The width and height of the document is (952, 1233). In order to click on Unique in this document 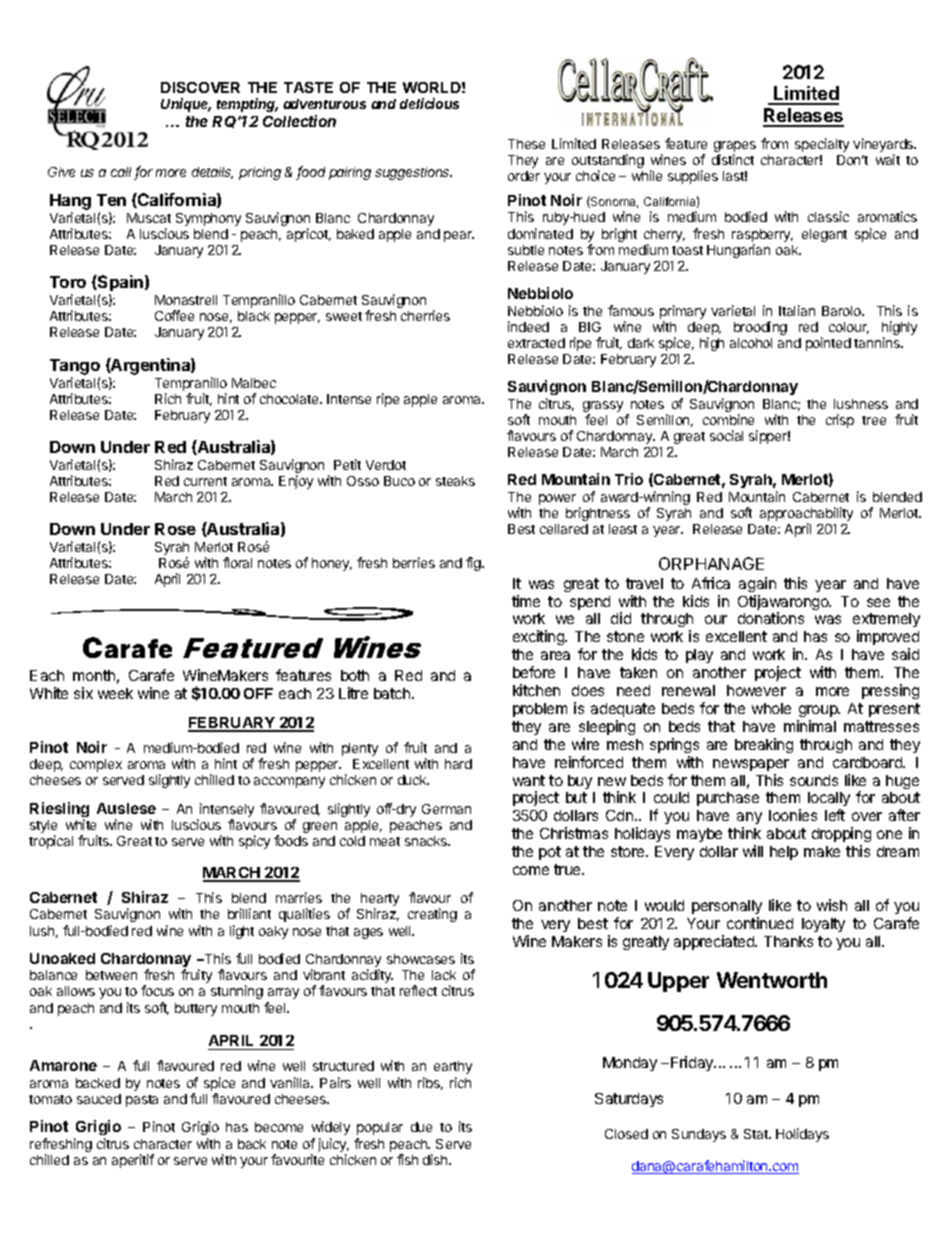, I will do `click(186, 105)`.
